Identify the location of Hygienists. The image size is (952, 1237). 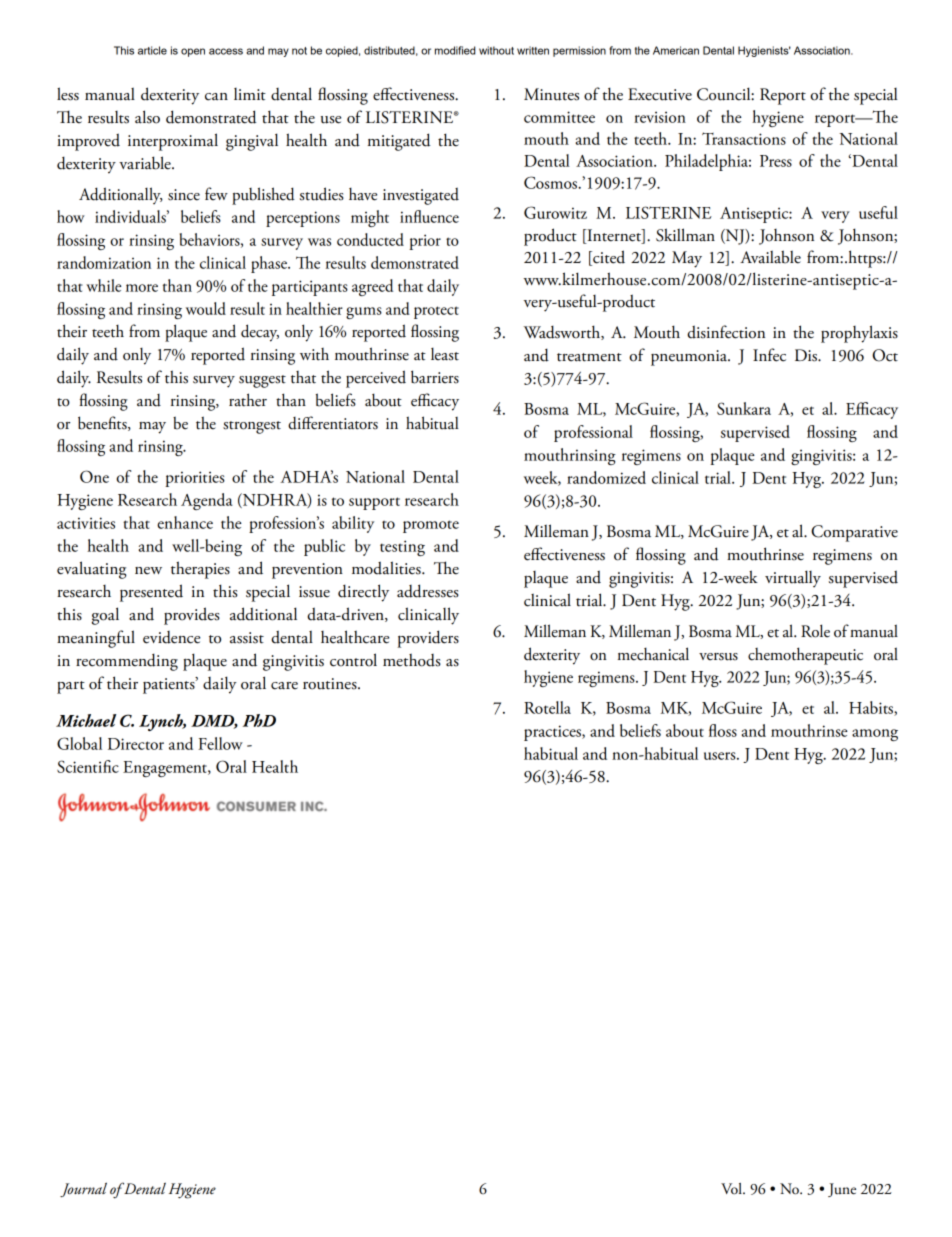
(764, 51).
